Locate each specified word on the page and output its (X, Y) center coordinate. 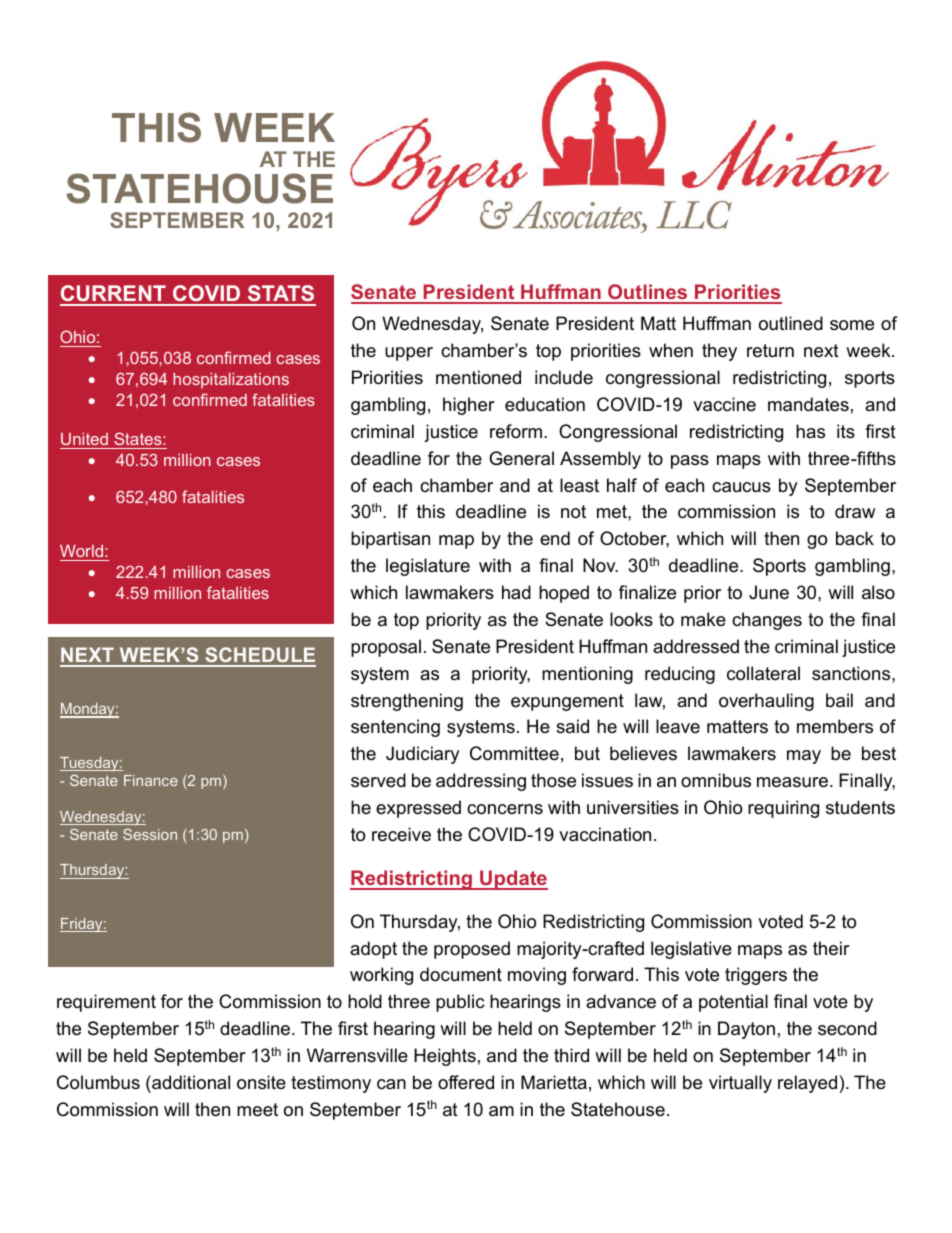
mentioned (478, 377)
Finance (151, 780)
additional (190, 1082)
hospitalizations (231, 381)
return (770, 351)
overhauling (766, 702)
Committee (514, 753)
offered (466, 1082)
